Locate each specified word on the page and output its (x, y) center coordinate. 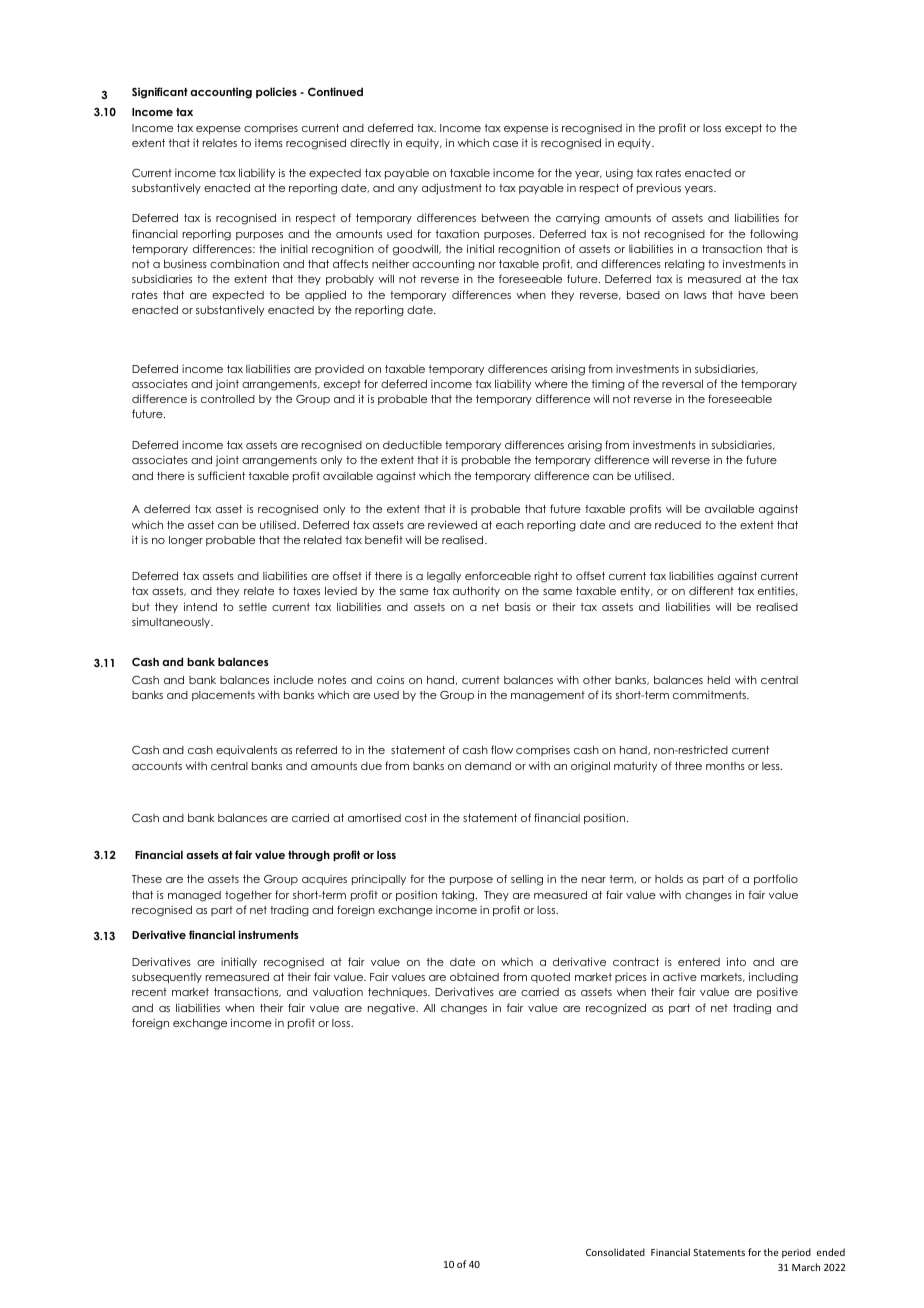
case (505, 144)
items (269, 143)
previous (659, 188)
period (796, 1253)
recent (149, 992)
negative (393, 1009)
